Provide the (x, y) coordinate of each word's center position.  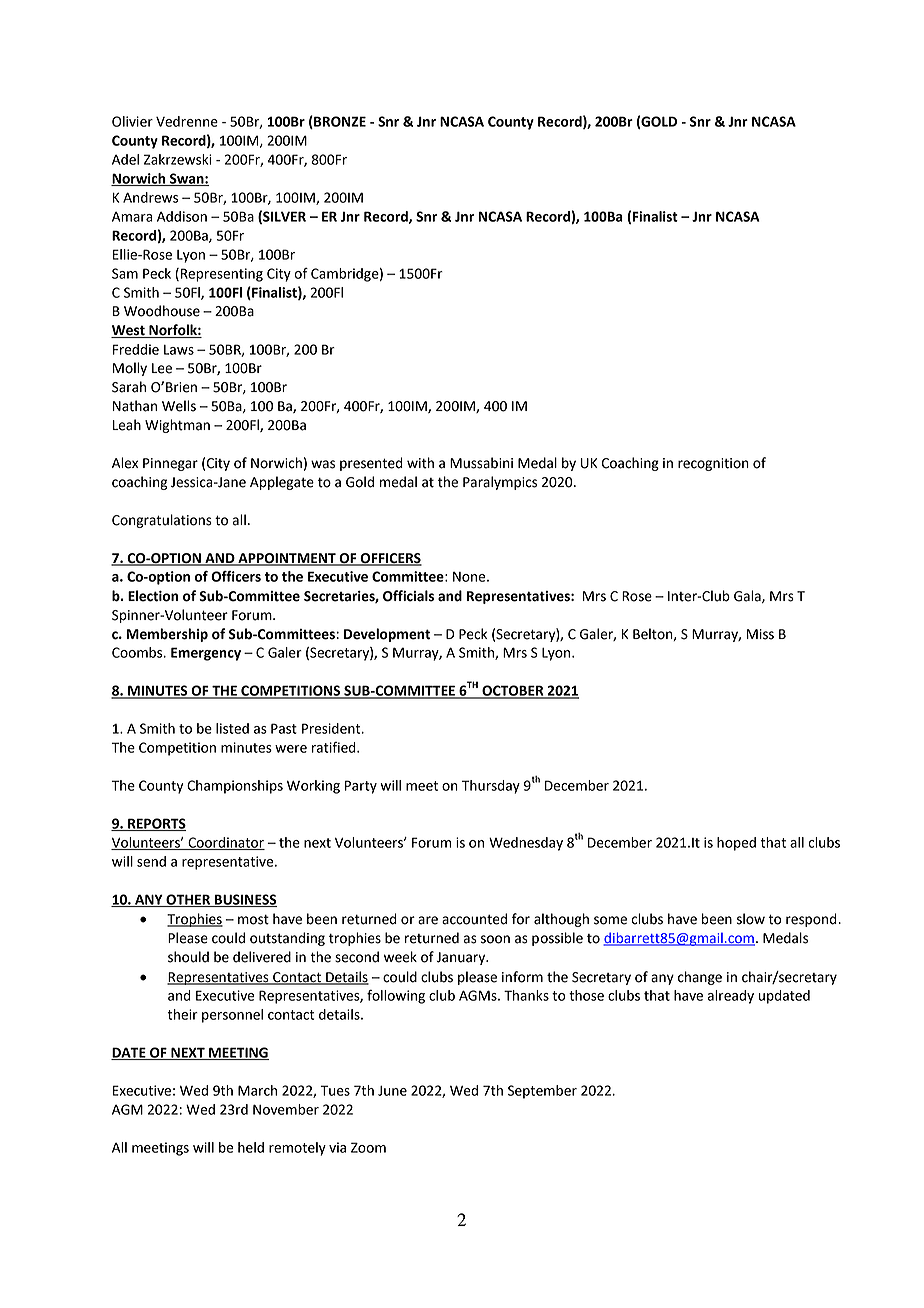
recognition (713, 464)
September (542, 1092)
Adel (125, 159)
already (730, 997)
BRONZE (339, 122)
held (251, 1147)
